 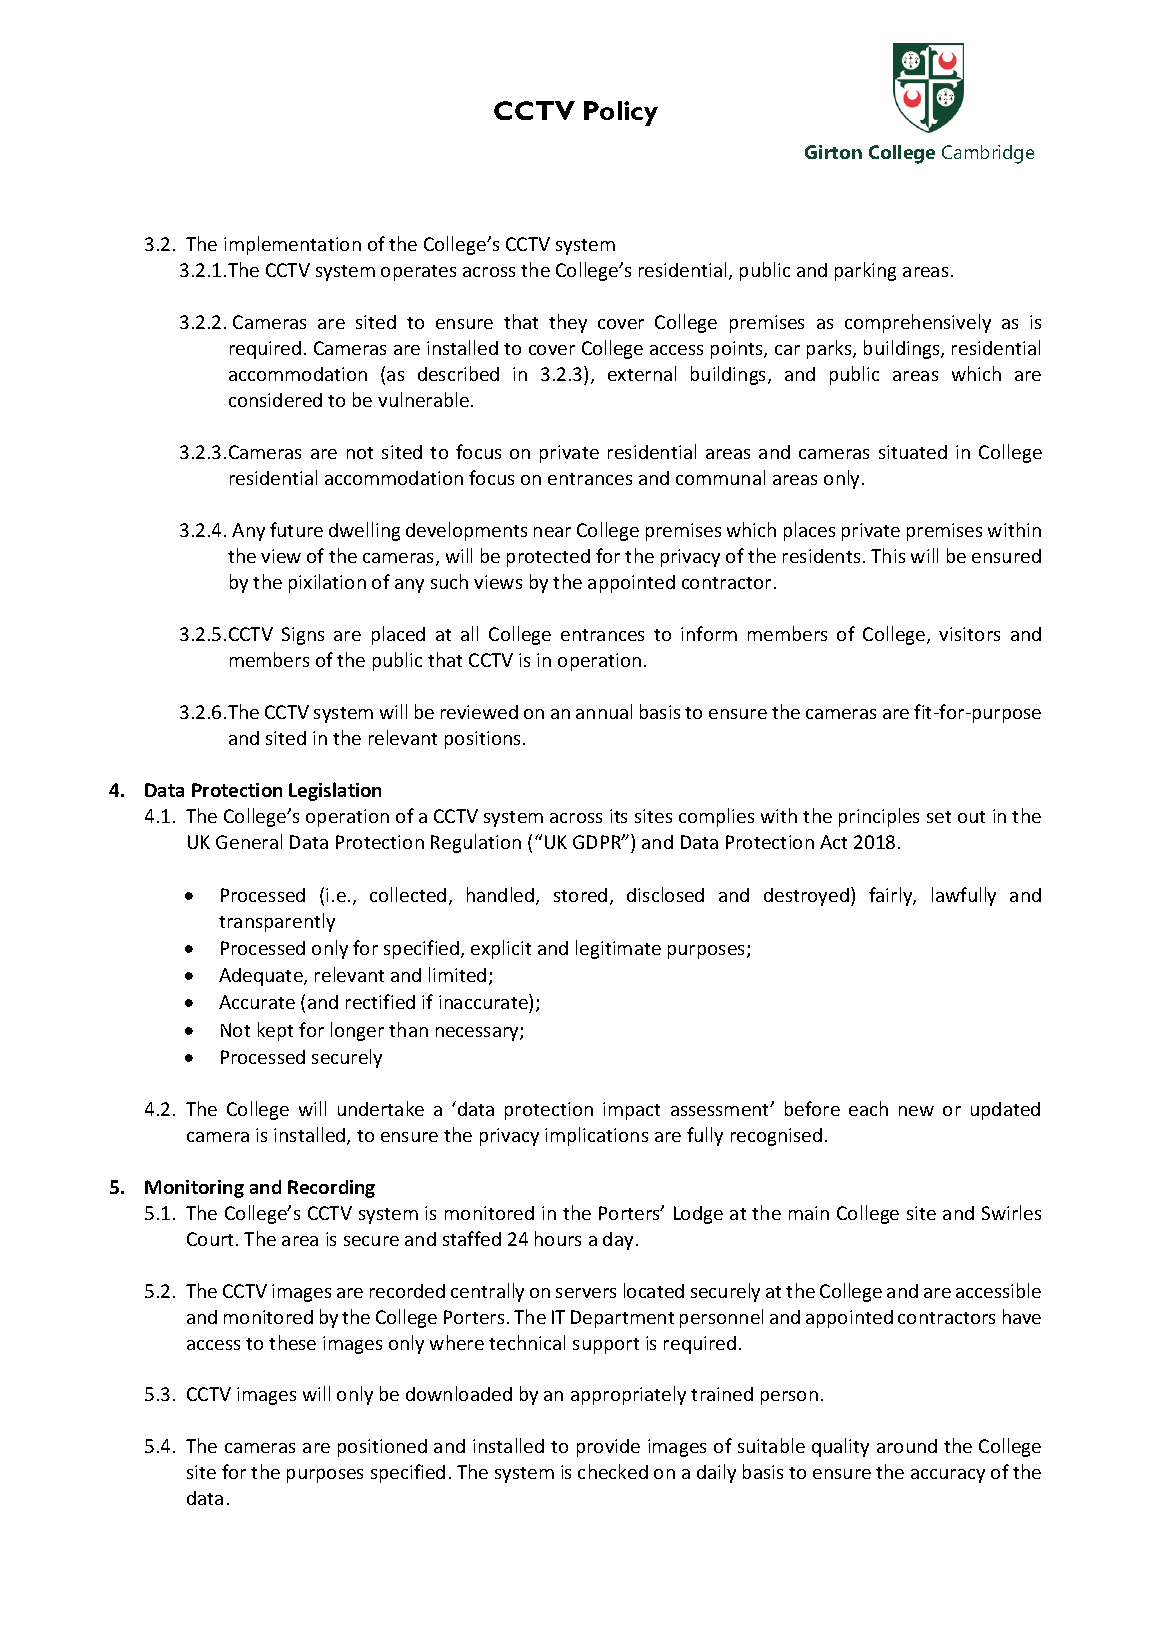 I want to click on near, so click(x=552, y=532).
